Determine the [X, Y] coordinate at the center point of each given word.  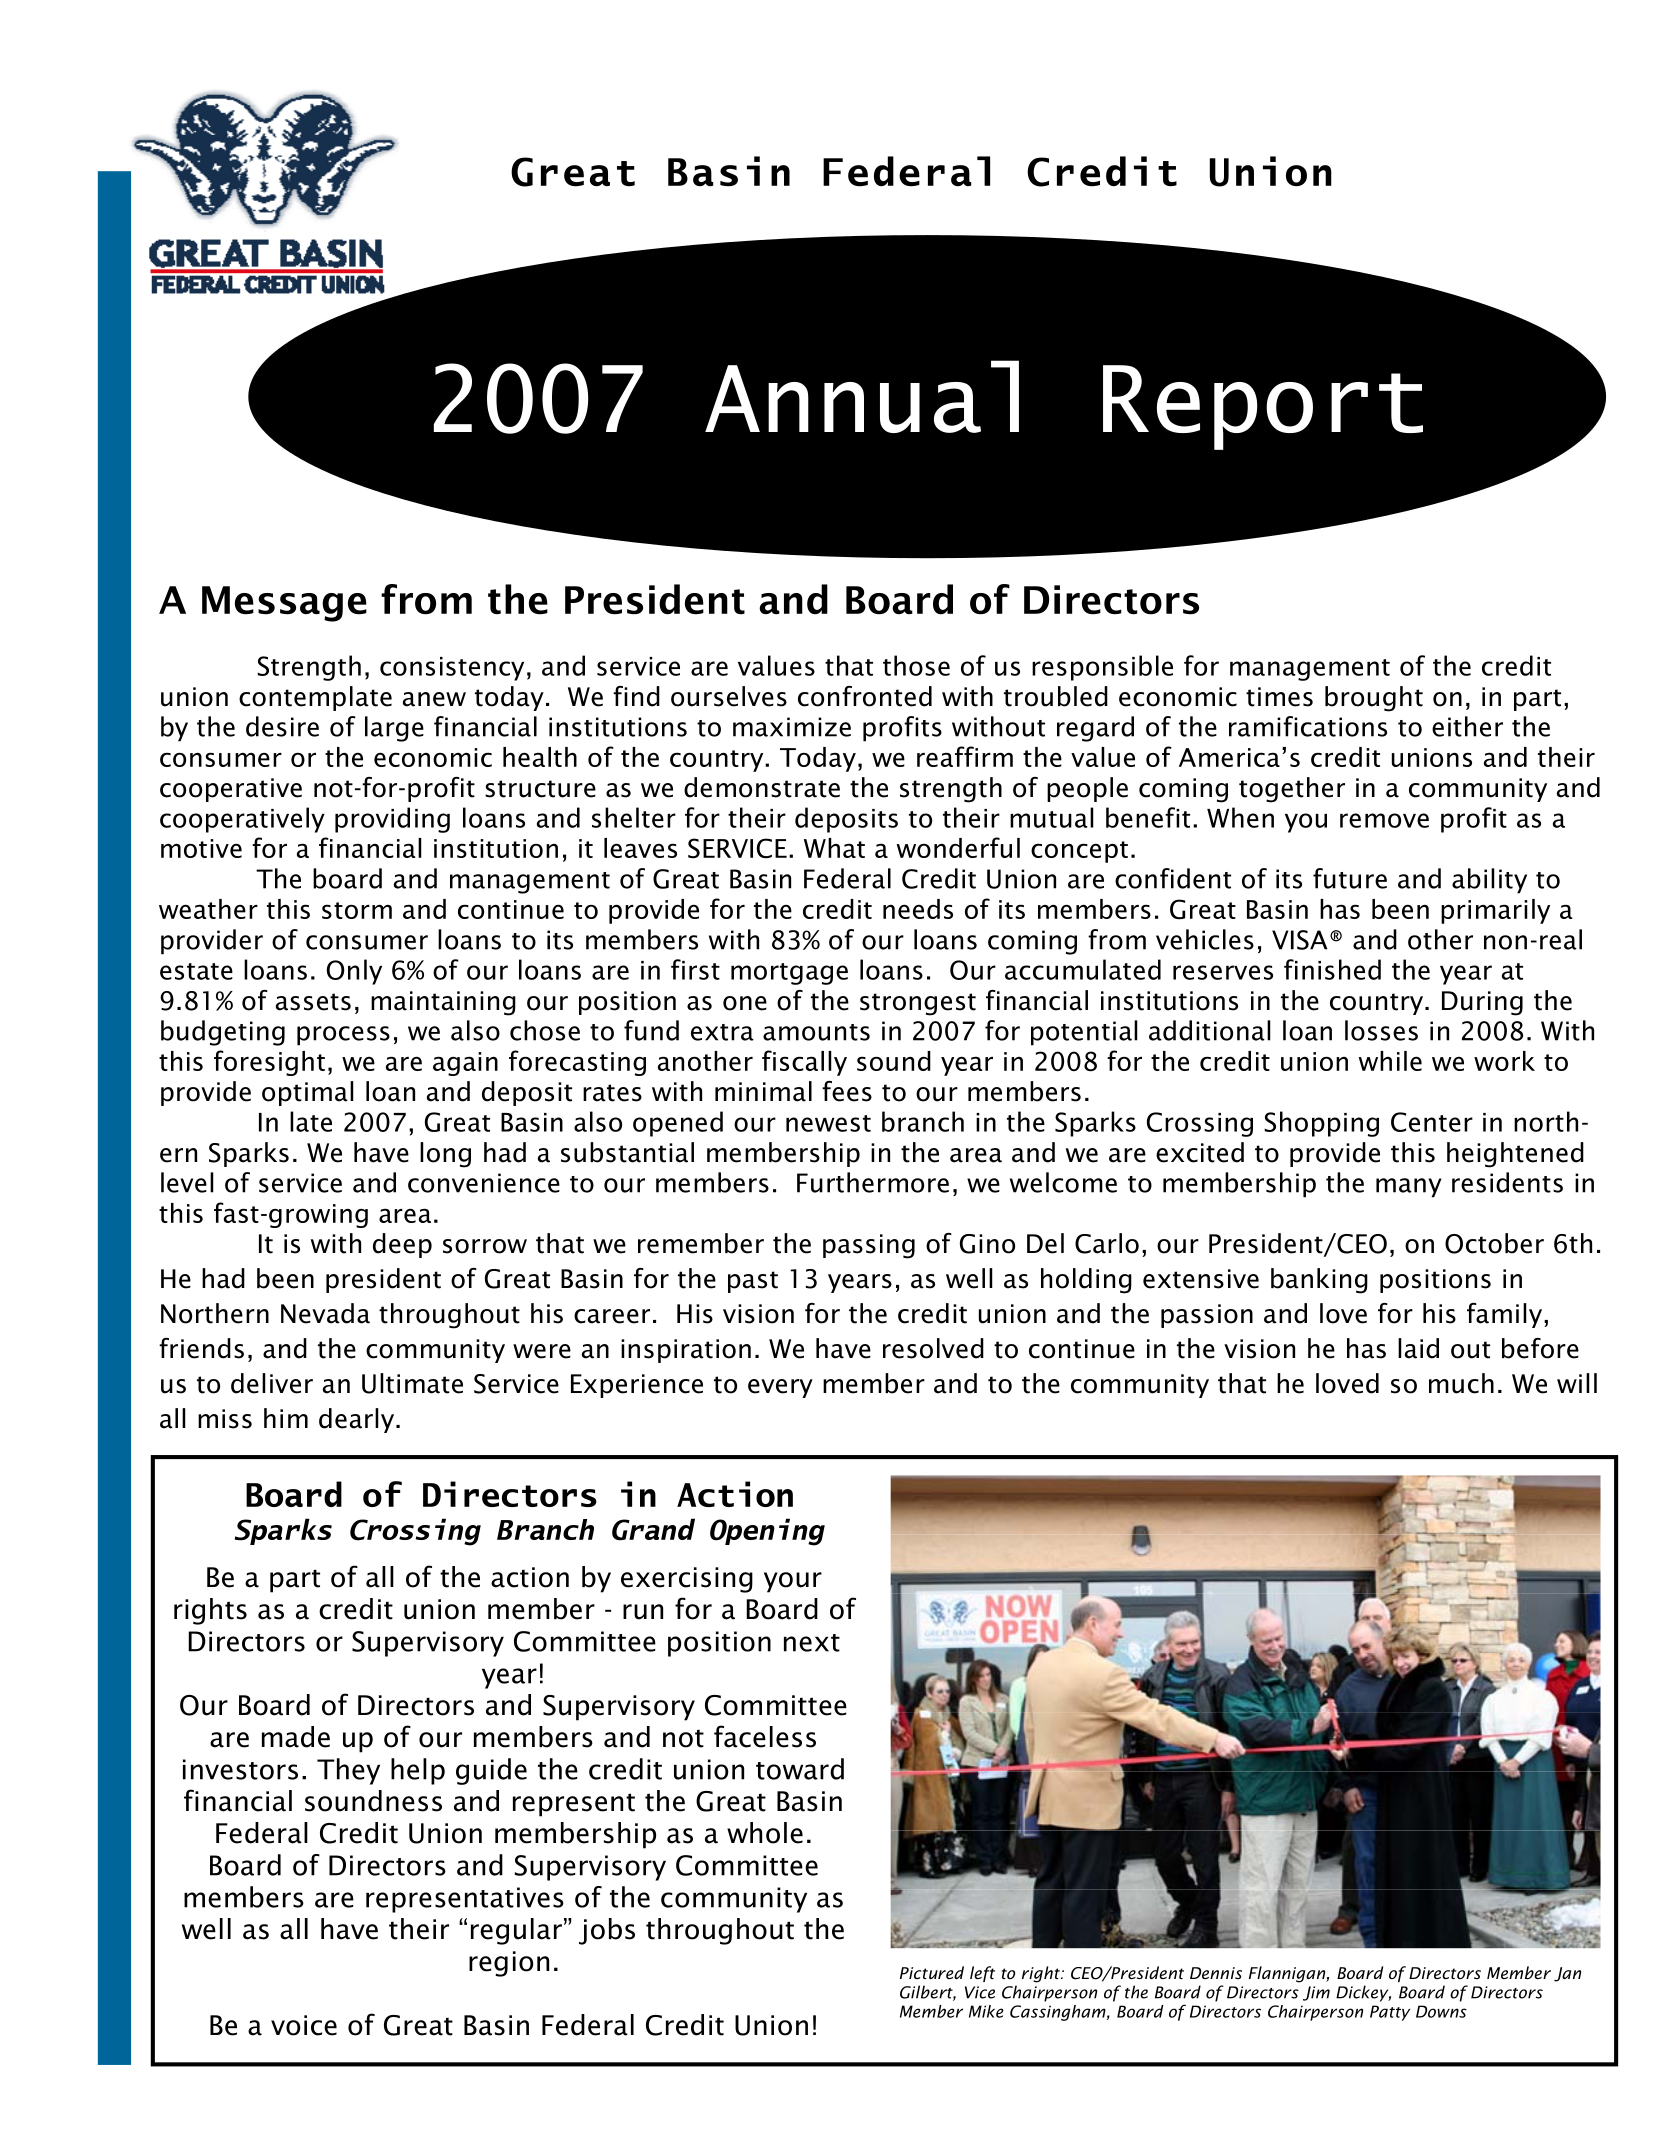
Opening [767, 1532]
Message [284, 604]
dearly [356, 1420]
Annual [862, 396]
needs [918, 909]
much [1461, 1383]
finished [1332, 969]
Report [1263, 407]
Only [354, 972]
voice [304, 2025]
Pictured [932, 1972]
